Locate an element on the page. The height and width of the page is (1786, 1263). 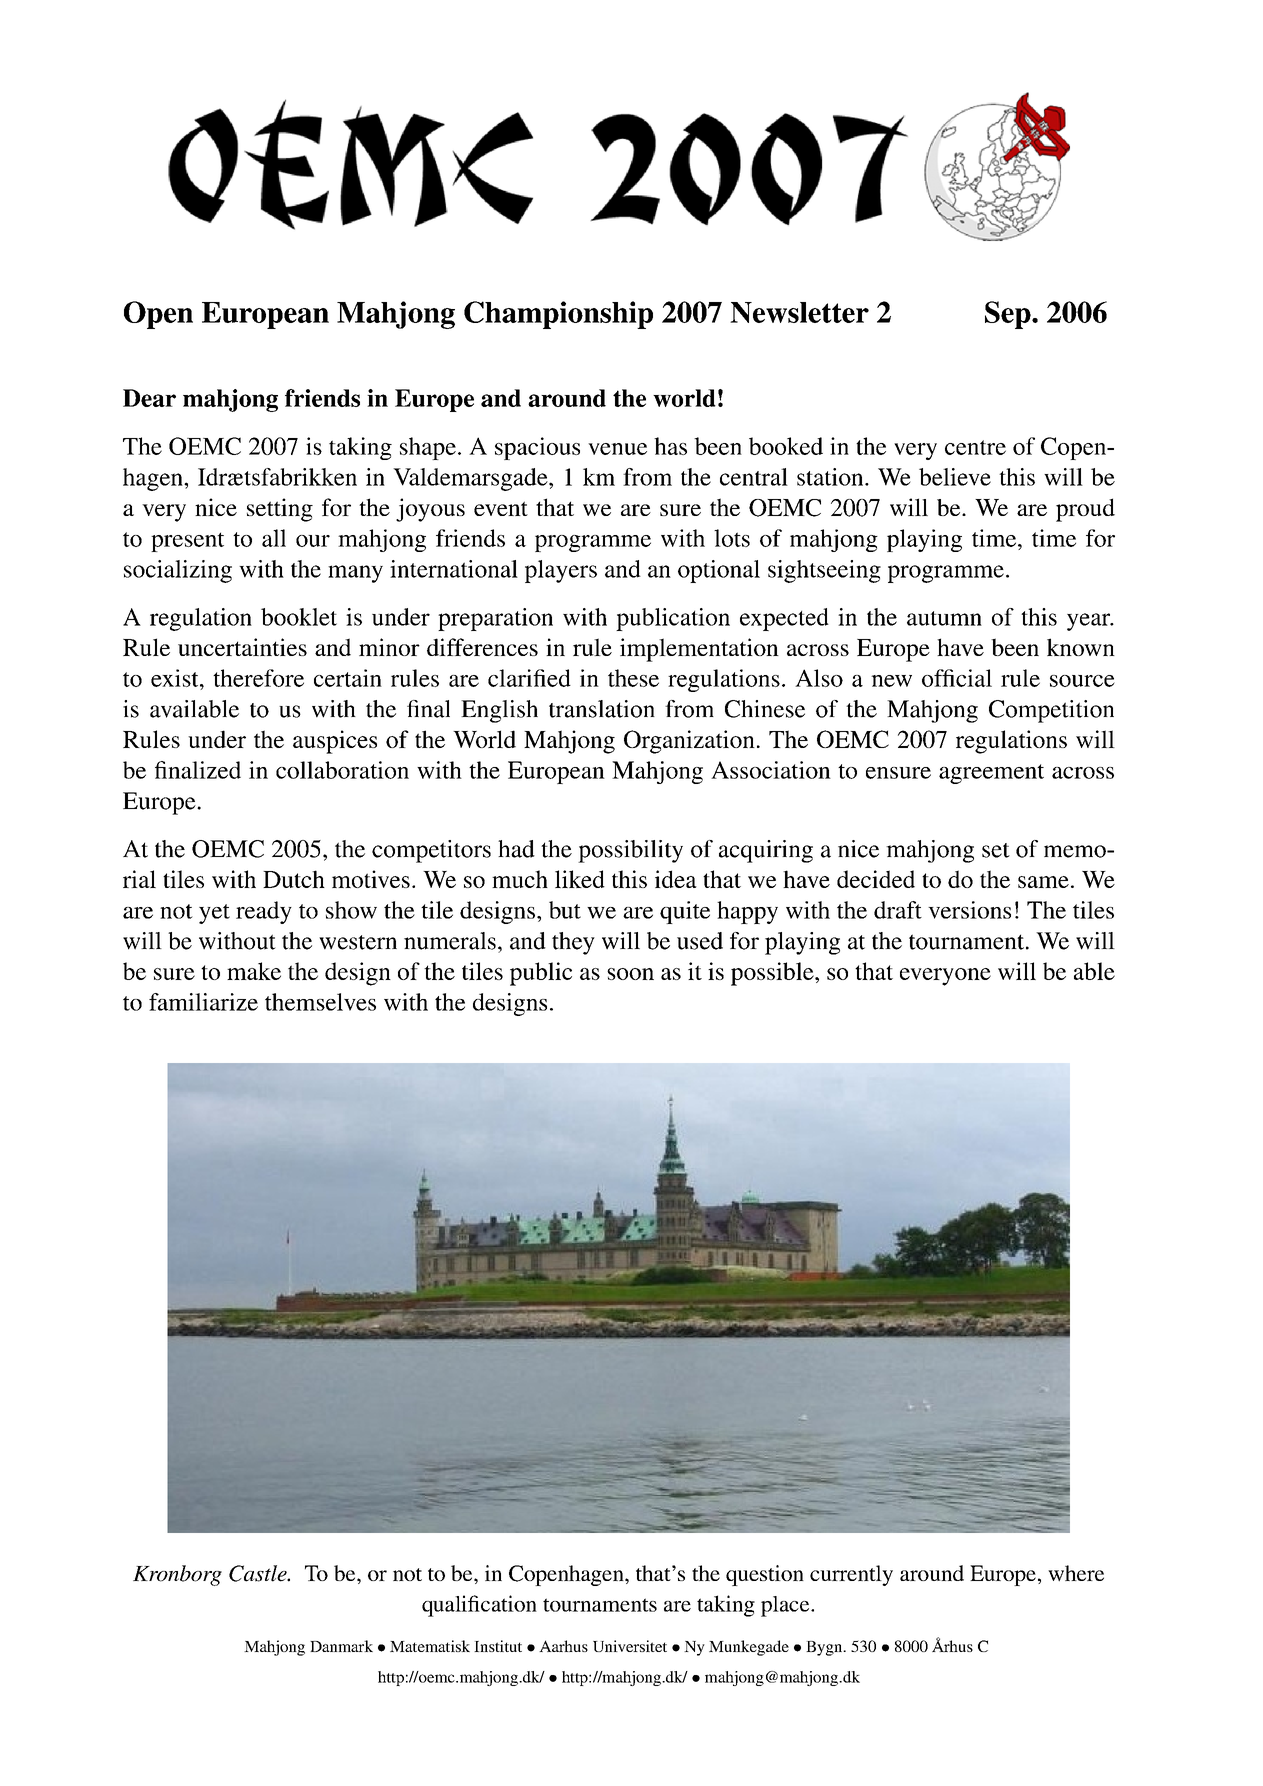
Dear is located at coordinates (149, 398).
